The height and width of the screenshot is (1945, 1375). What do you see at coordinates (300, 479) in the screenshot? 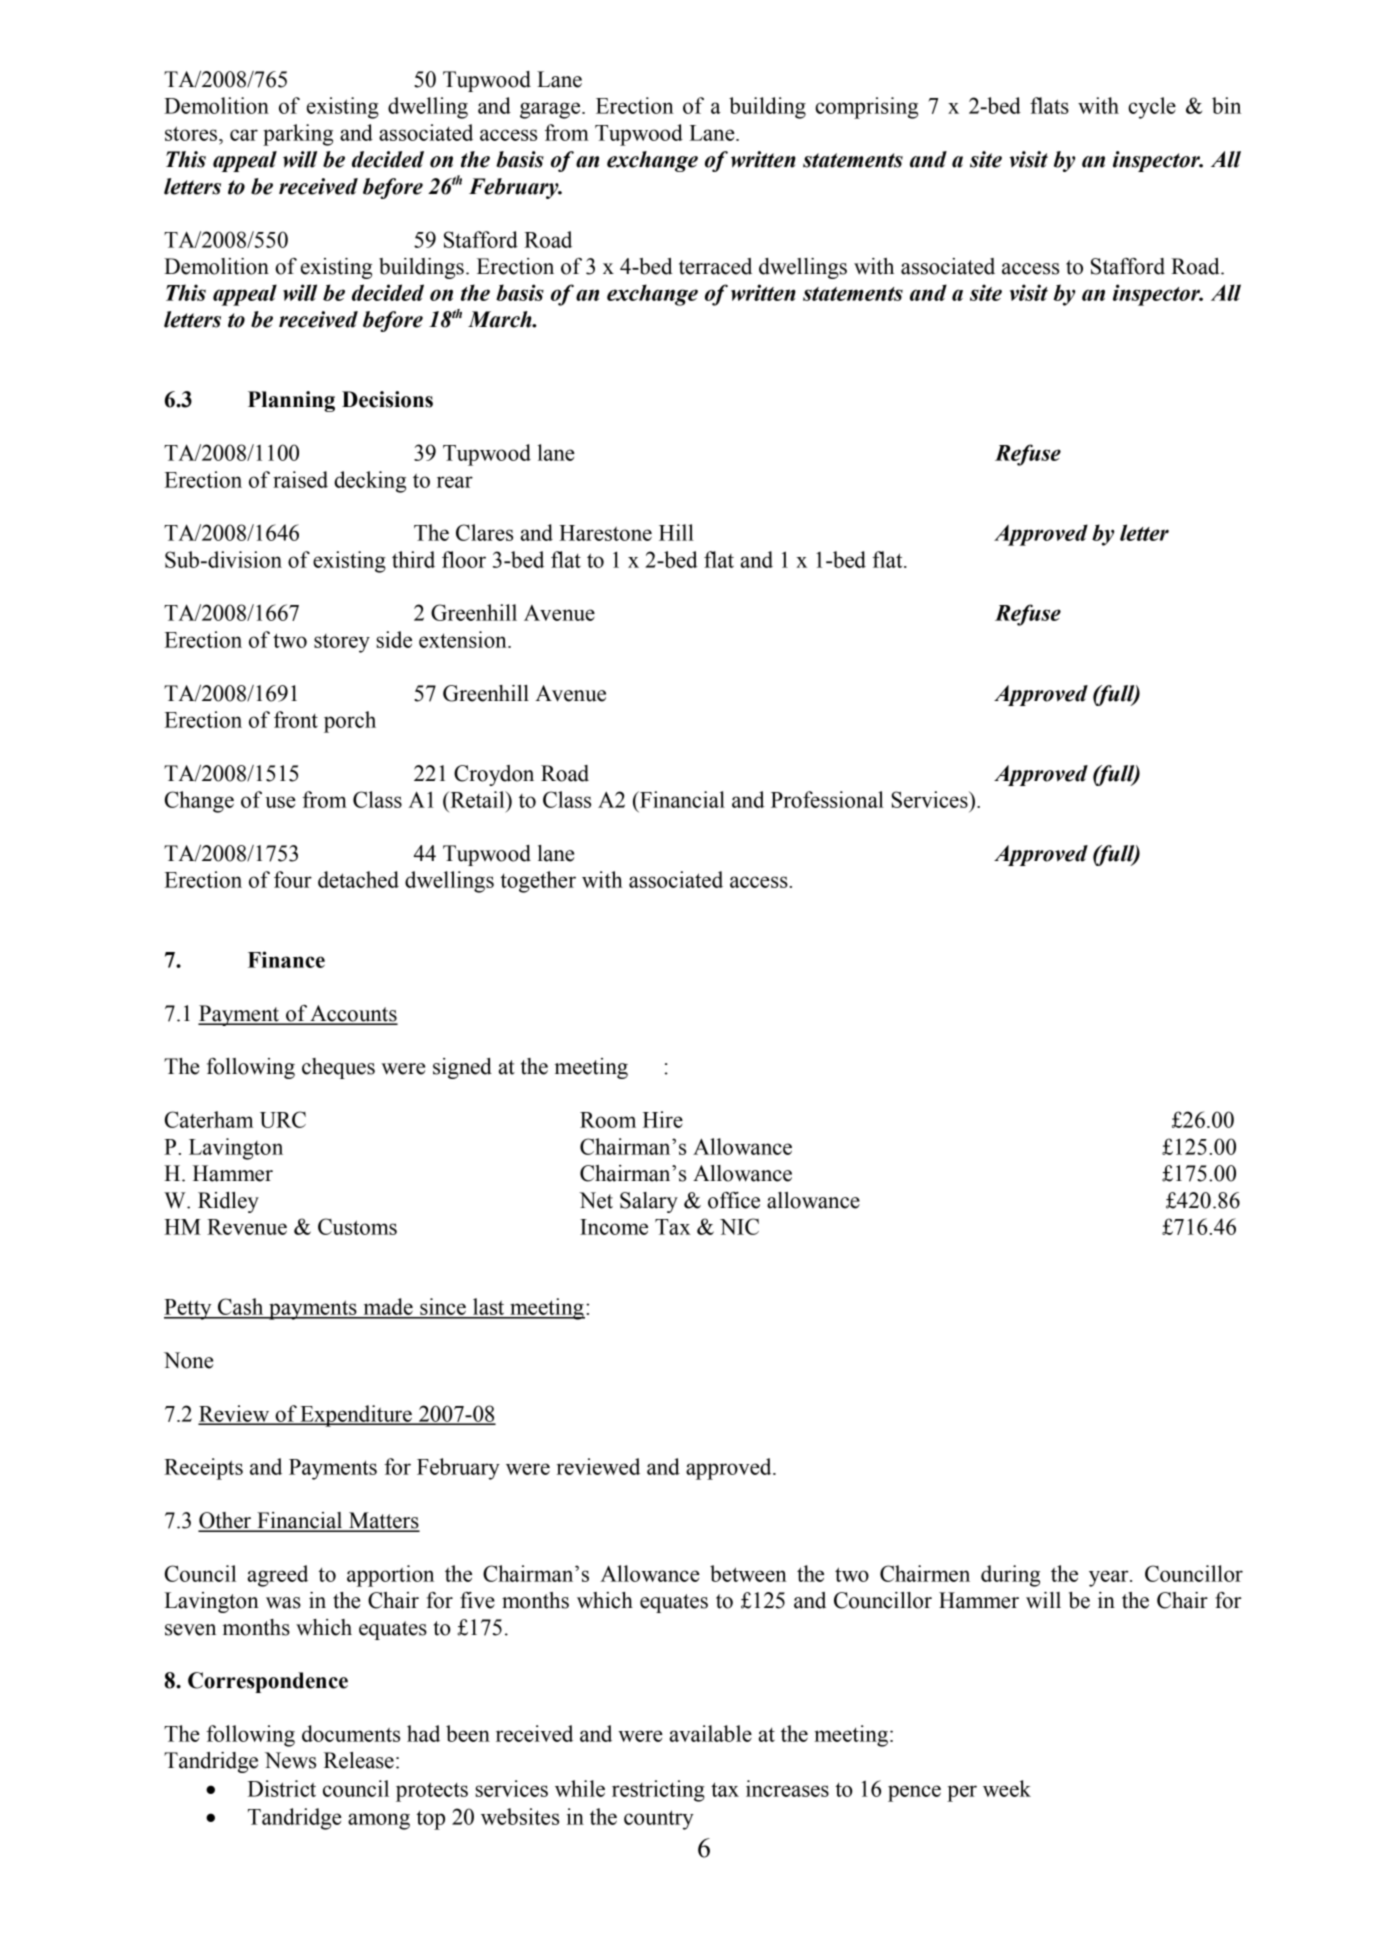
I see `raised` at bounding box center [300, 479].
